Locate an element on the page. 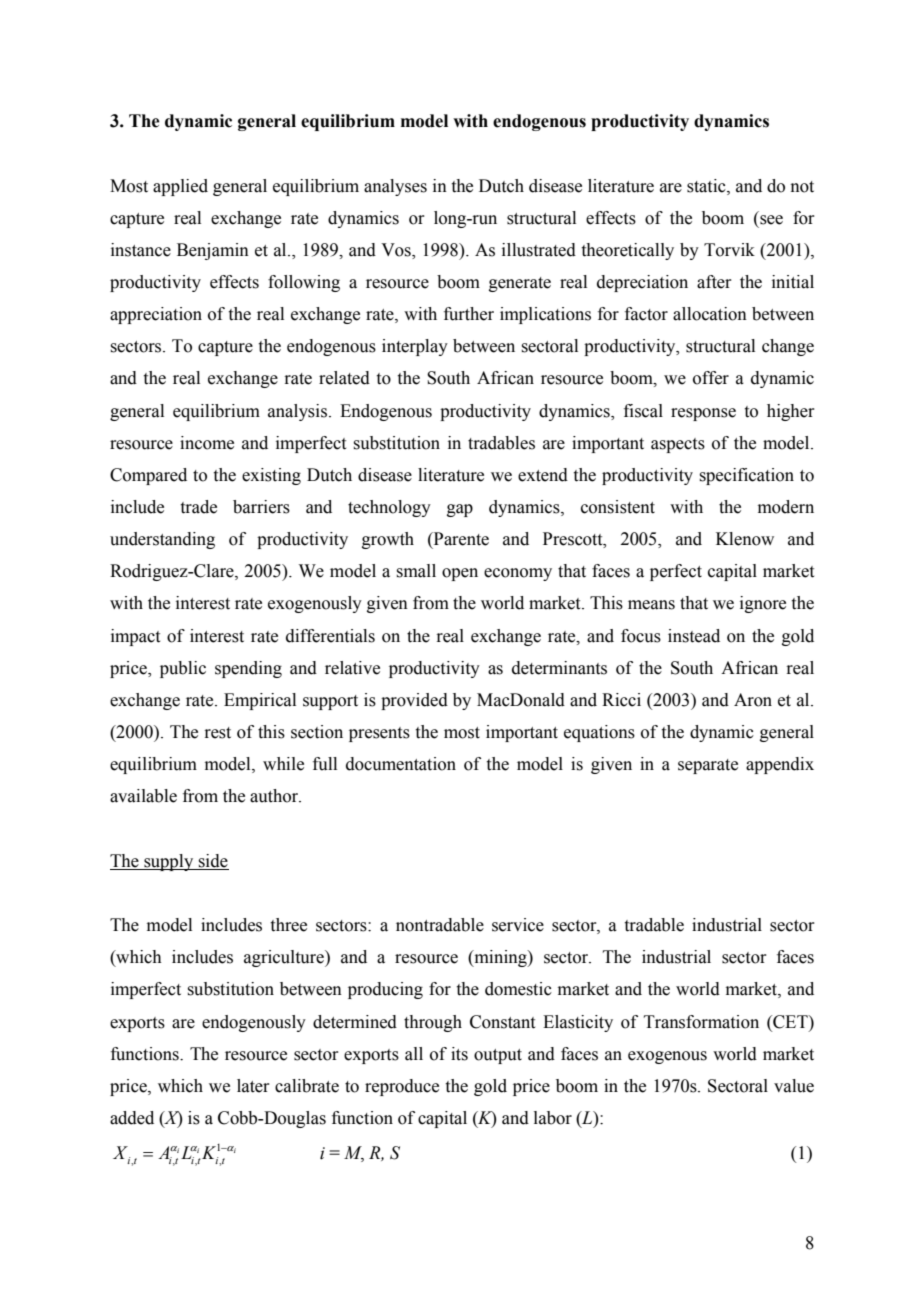  analyses is located at coordinates (395, 187).
